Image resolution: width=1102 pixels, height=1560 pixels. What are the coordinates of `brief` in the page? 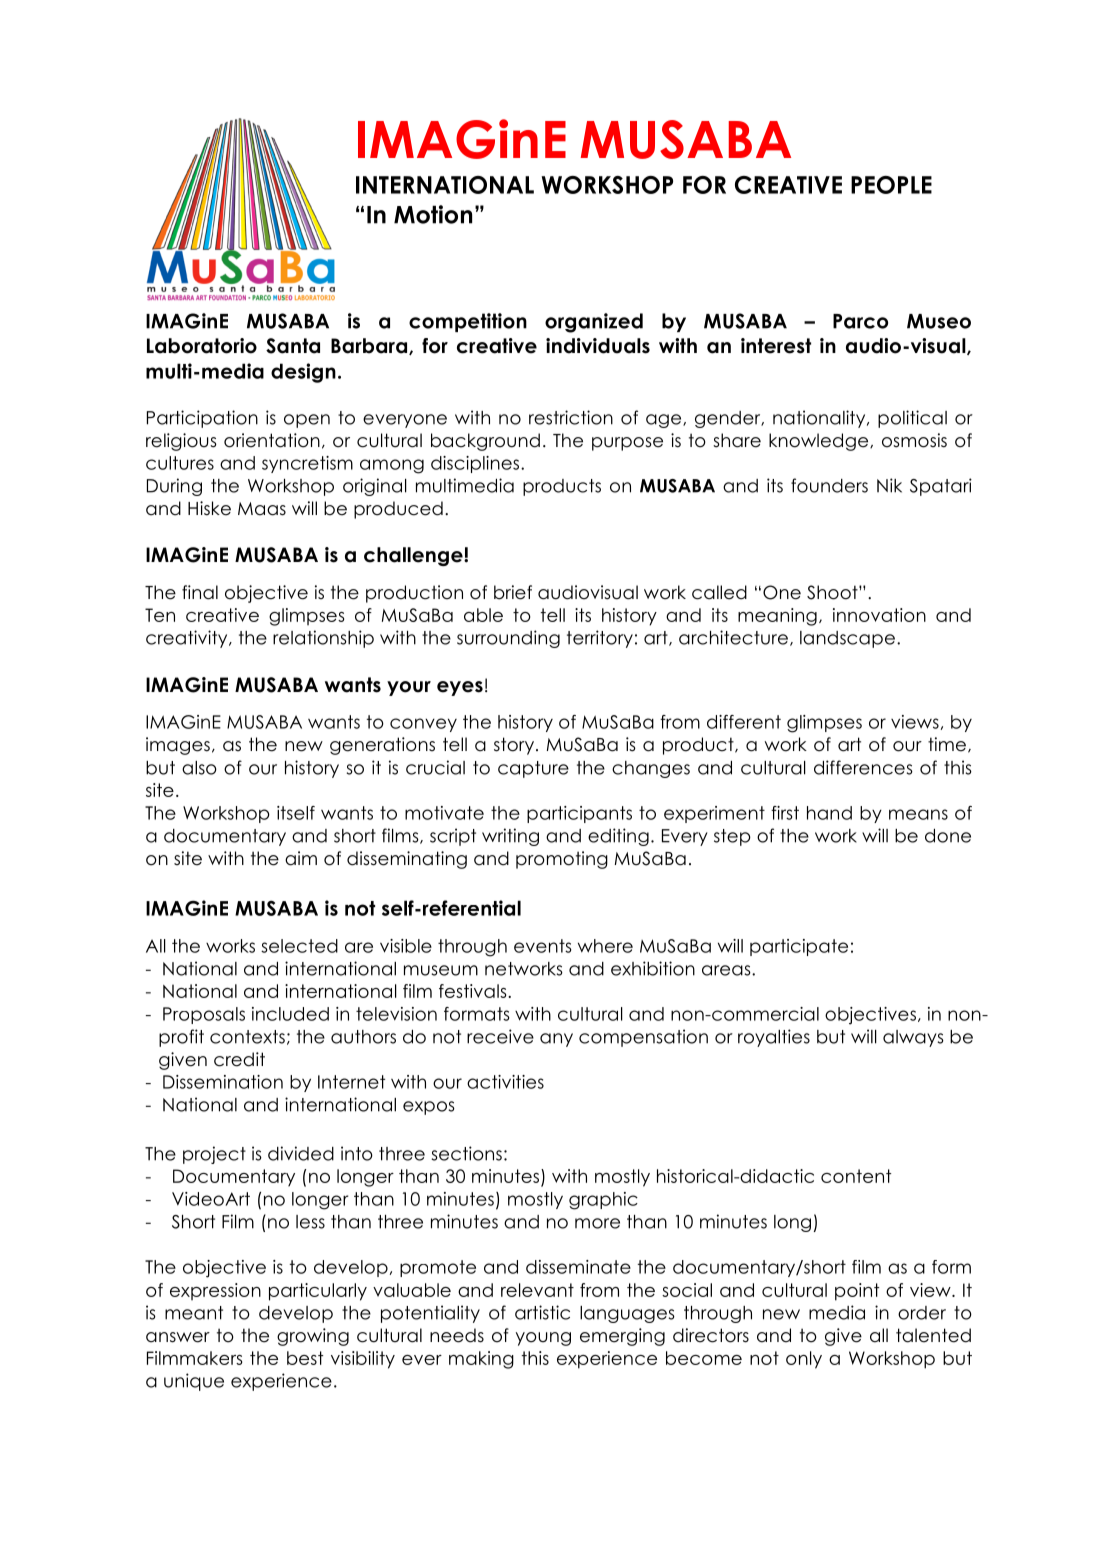 It's located at (513, 592).
